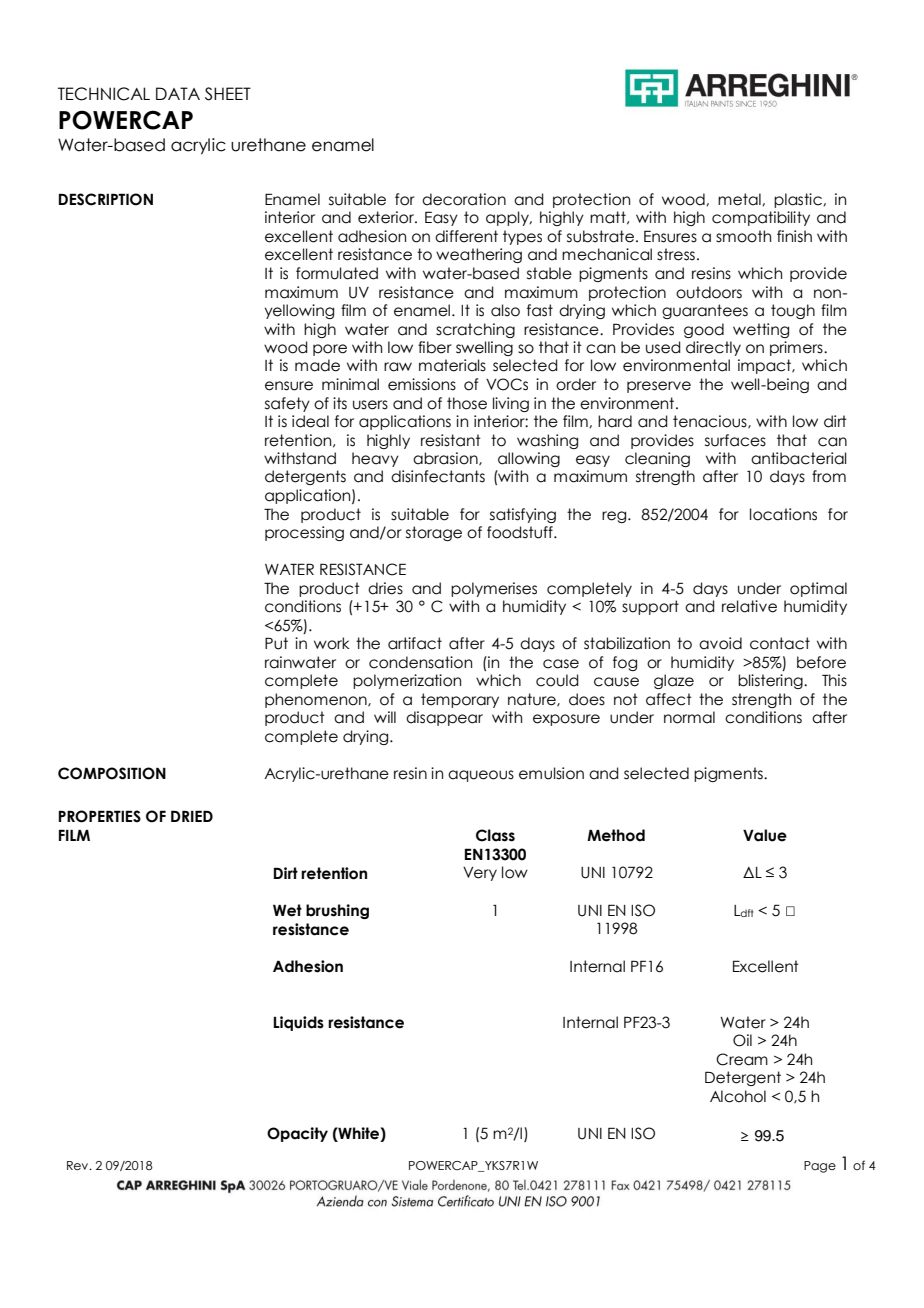 The width and height of the document is (924, 1308). What do you see at coordinates (738, 1096) in the document?
I see `Alcohol` at bounding box center [738, 1096].
